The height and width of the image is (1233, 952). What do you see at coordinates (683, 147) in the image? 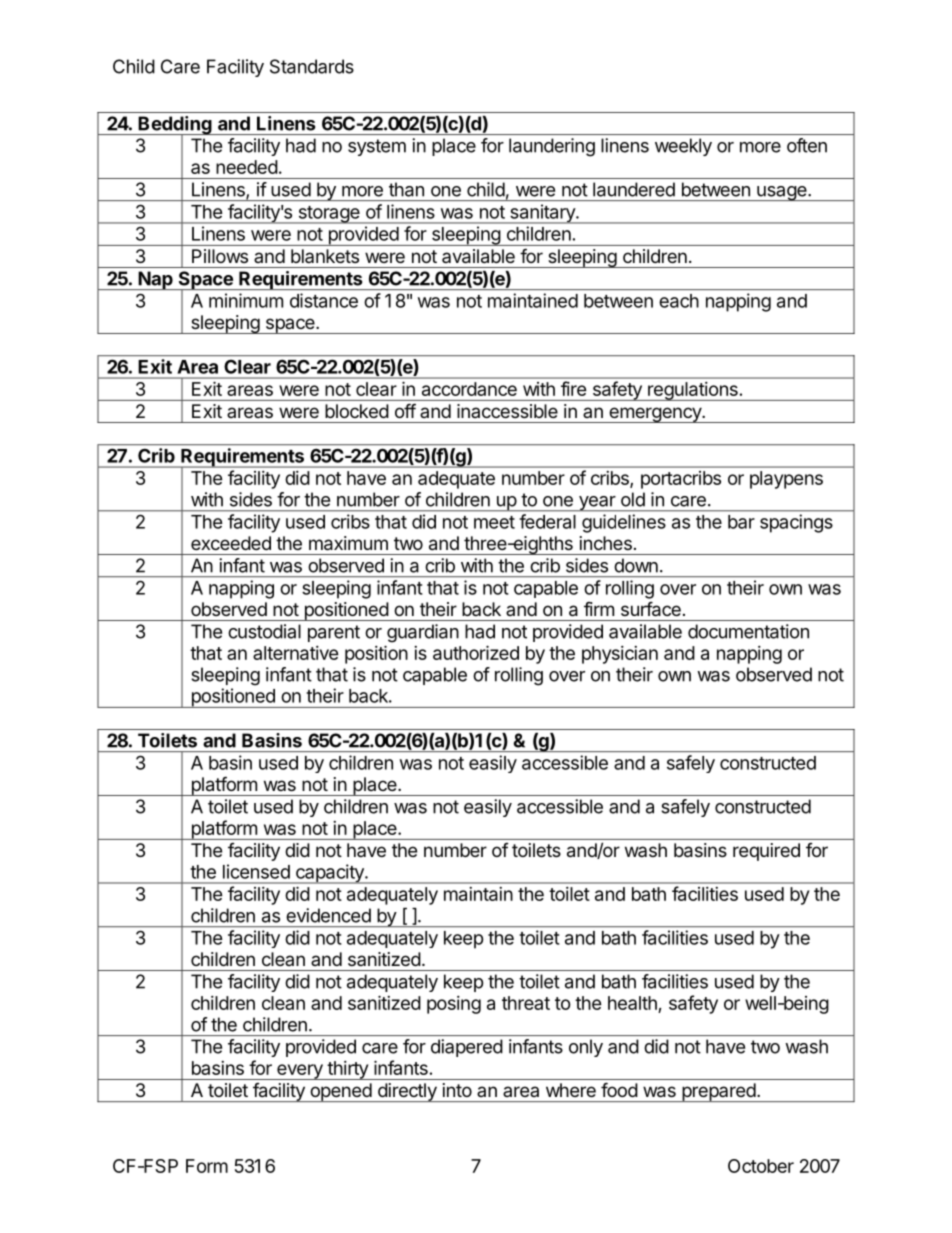
I see `weekly` at bounding box center [683, 147].
